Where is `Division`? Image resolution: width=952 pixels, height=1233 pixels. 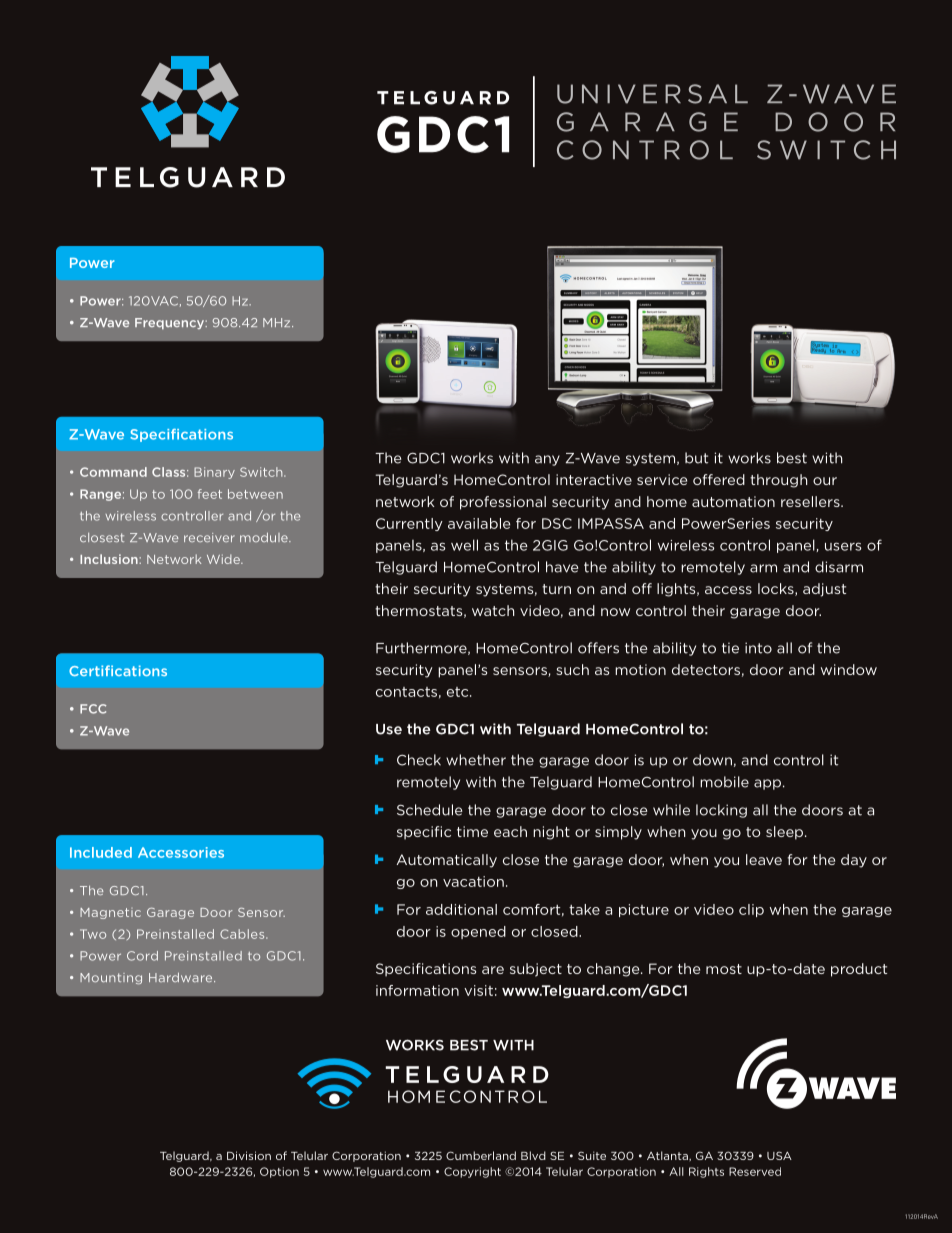 Division is located at coordinates (249, 1155).
